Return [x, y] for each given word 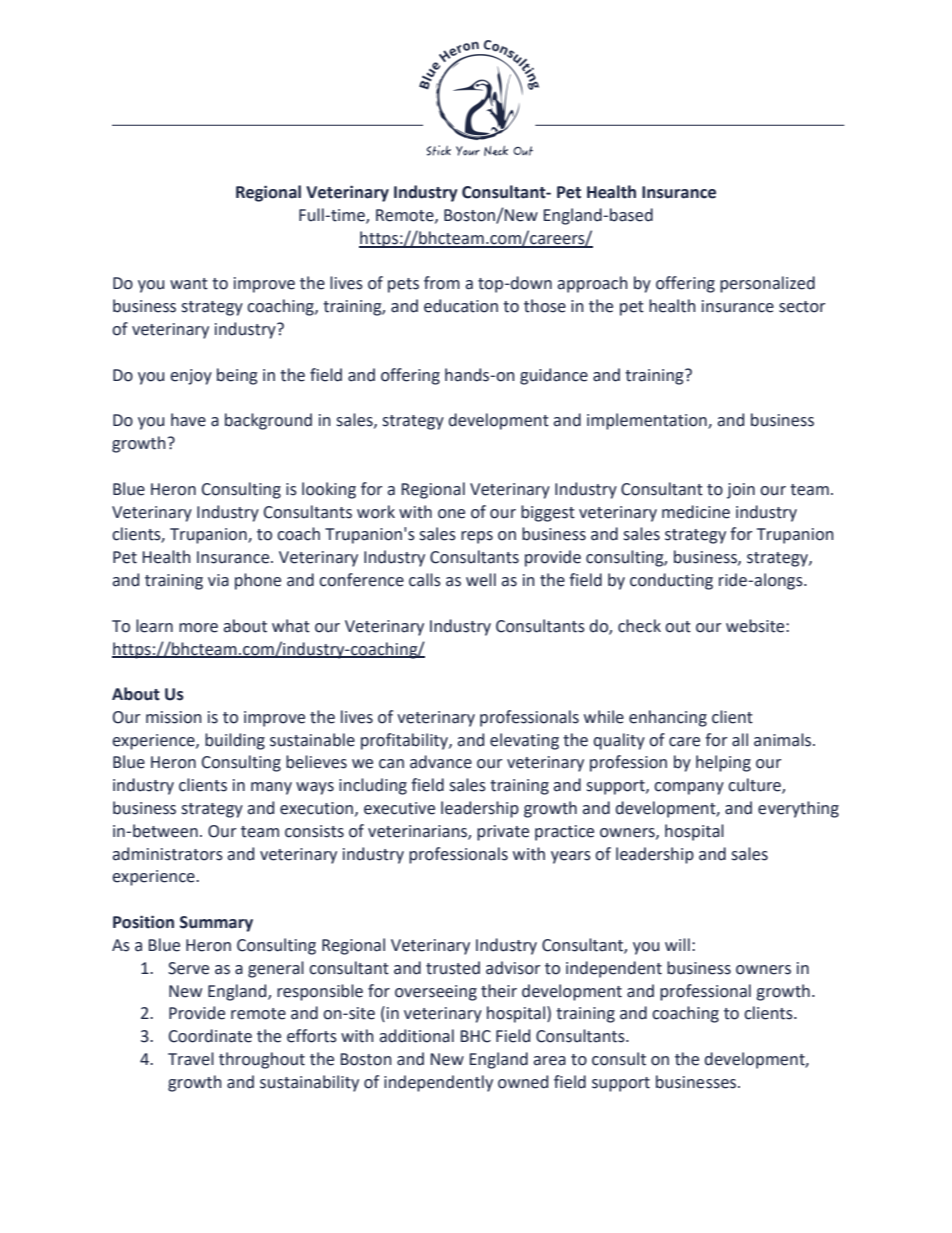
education [461, 306]
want [189, 284]
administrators [167, 854]
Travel [191, 1059]
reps [477, 537]
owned [523, 1082]
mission [174, 717]
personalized [767, 284]
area [549, 1061]
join [741, 491]
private [503, 833]
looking [329, 490]
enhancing [668, 718]
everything [798, 809]
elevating [524, 741]
